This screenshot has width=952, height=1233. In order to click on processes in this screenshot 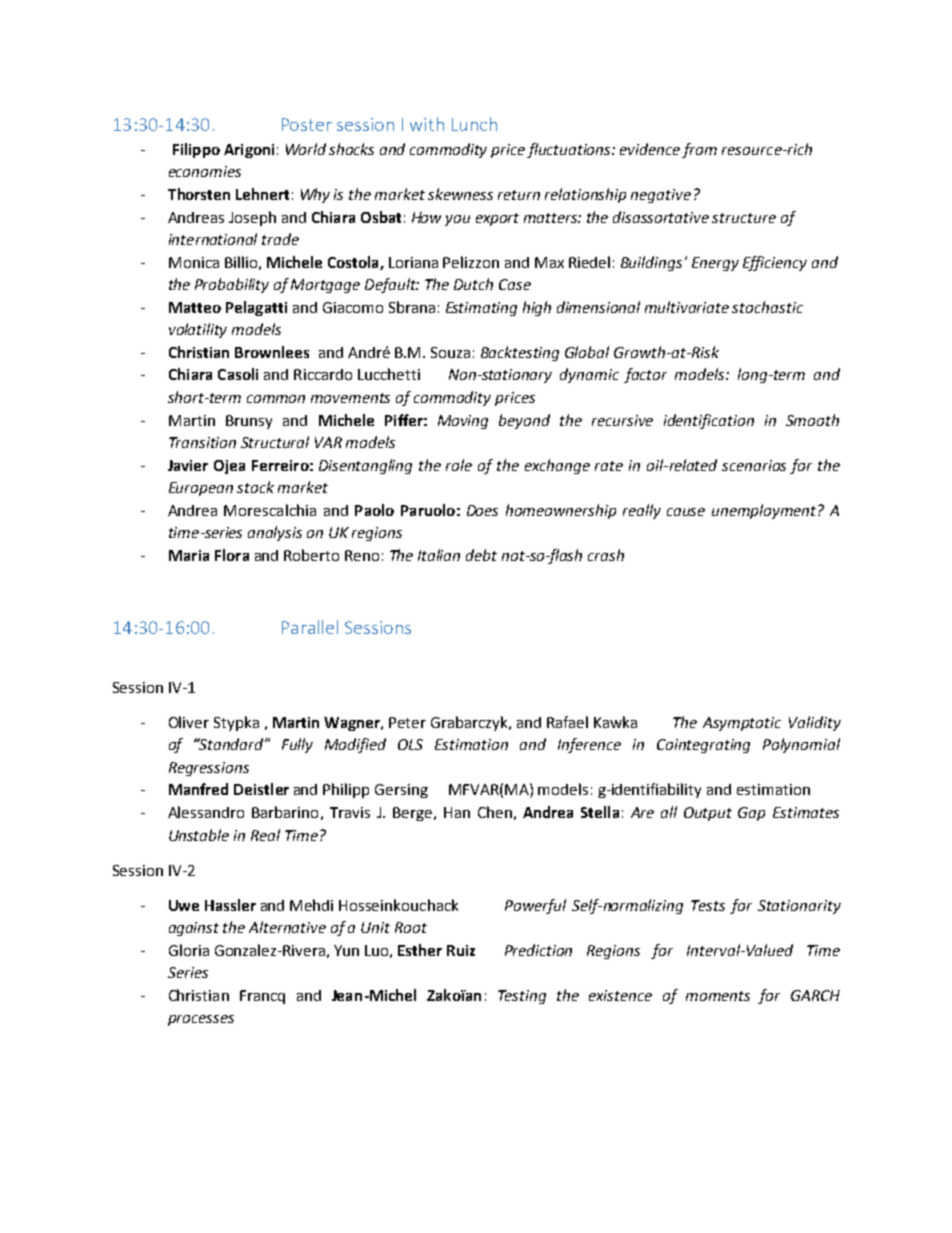, I will do `click(201, 1020)`.
